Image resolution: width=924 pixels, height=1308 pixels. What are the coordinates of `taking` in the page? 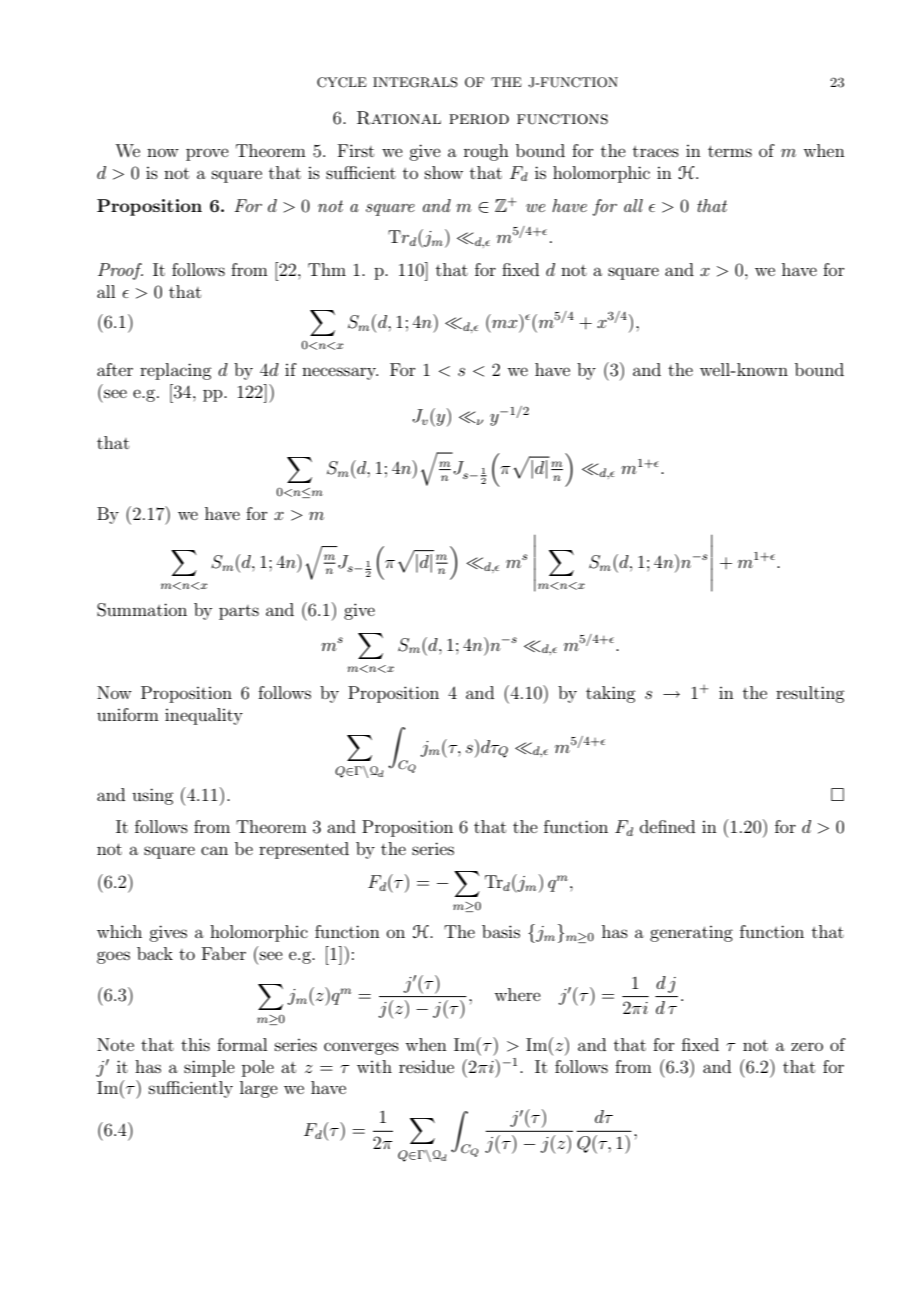 It's located at (610, 694).
